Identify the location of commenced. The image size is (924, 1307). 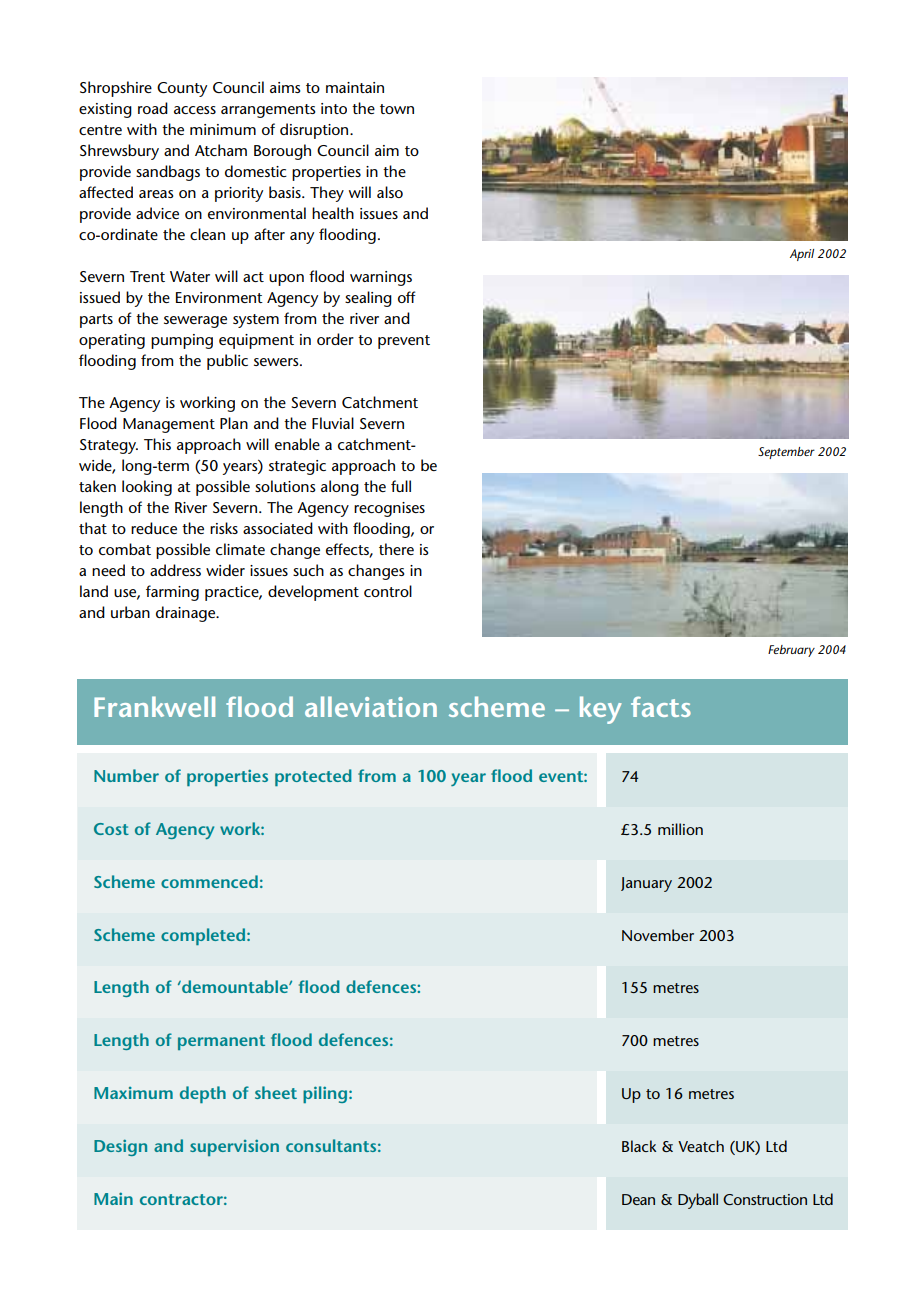
(209, 881).
